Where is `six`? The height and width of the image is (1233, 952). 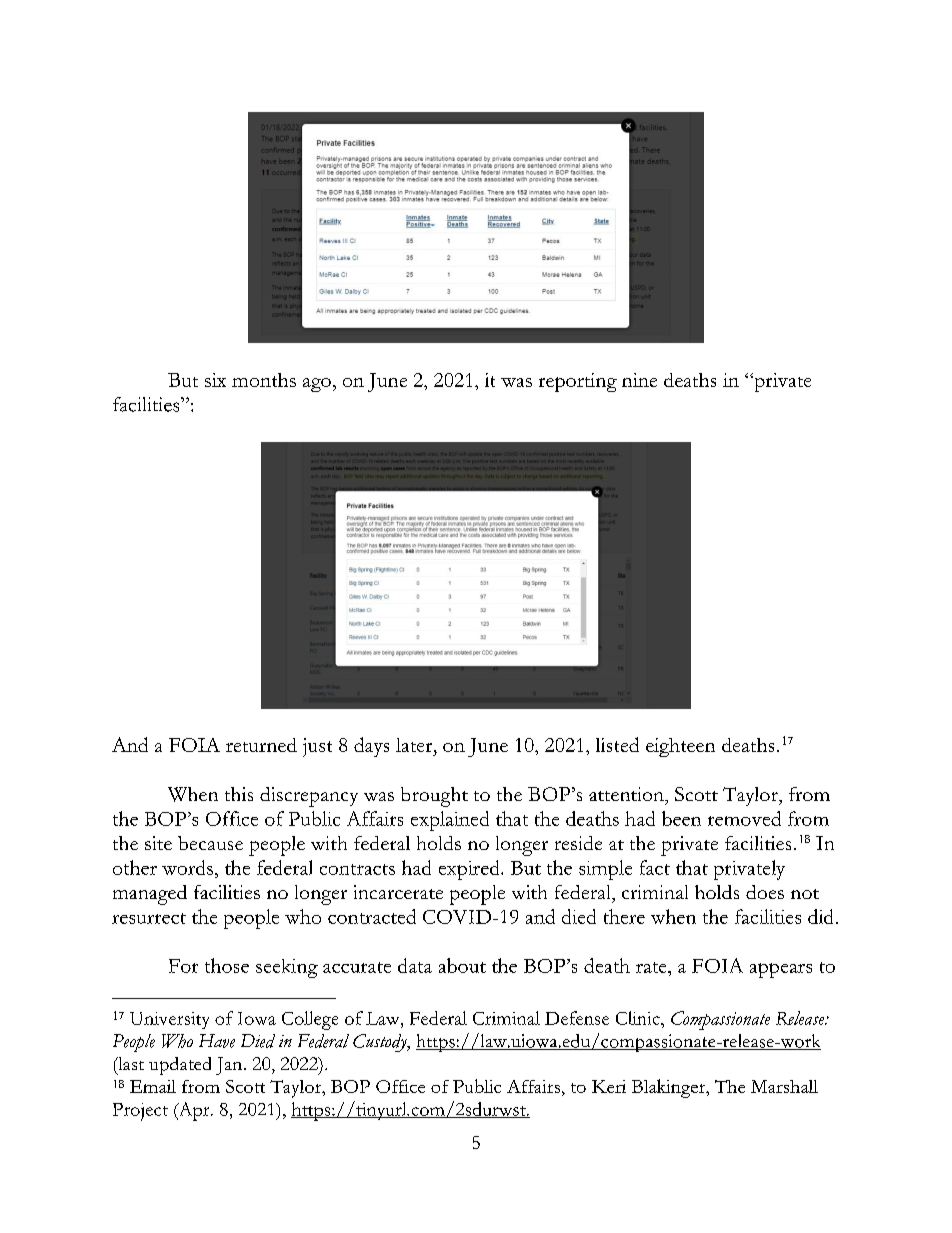 six is located at coordinates (215, 380).
